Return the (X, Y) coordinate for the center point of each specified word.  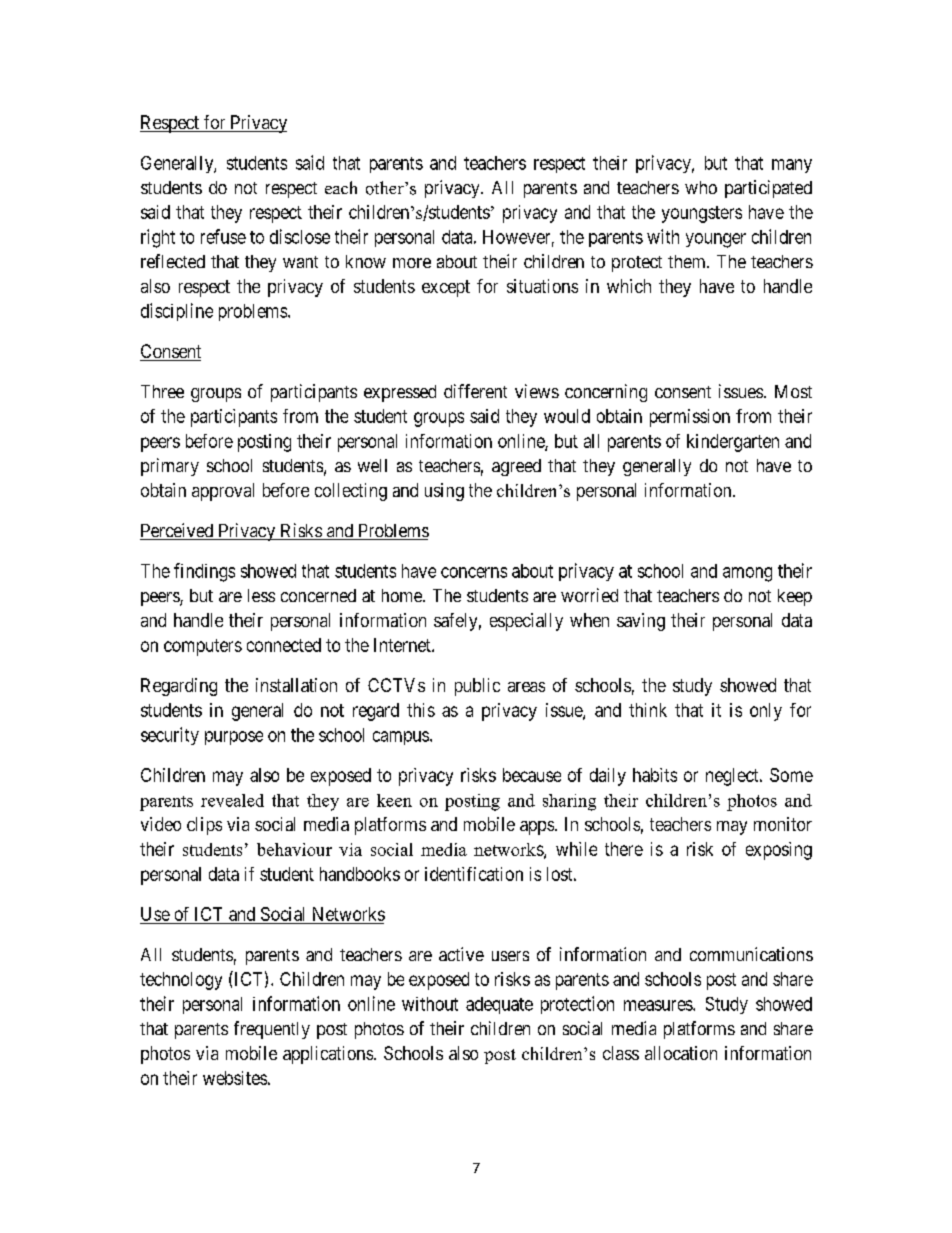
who (701, 187)
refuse (223, 236)
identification (474, 874)
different (475, 391)
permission (690, 418)
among (747, 574)
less (261, 595)
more (412, 263)
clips (204, 826)
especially (526, 622)
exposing (779, 851)
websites (235, 1078)
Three (162, 391)
